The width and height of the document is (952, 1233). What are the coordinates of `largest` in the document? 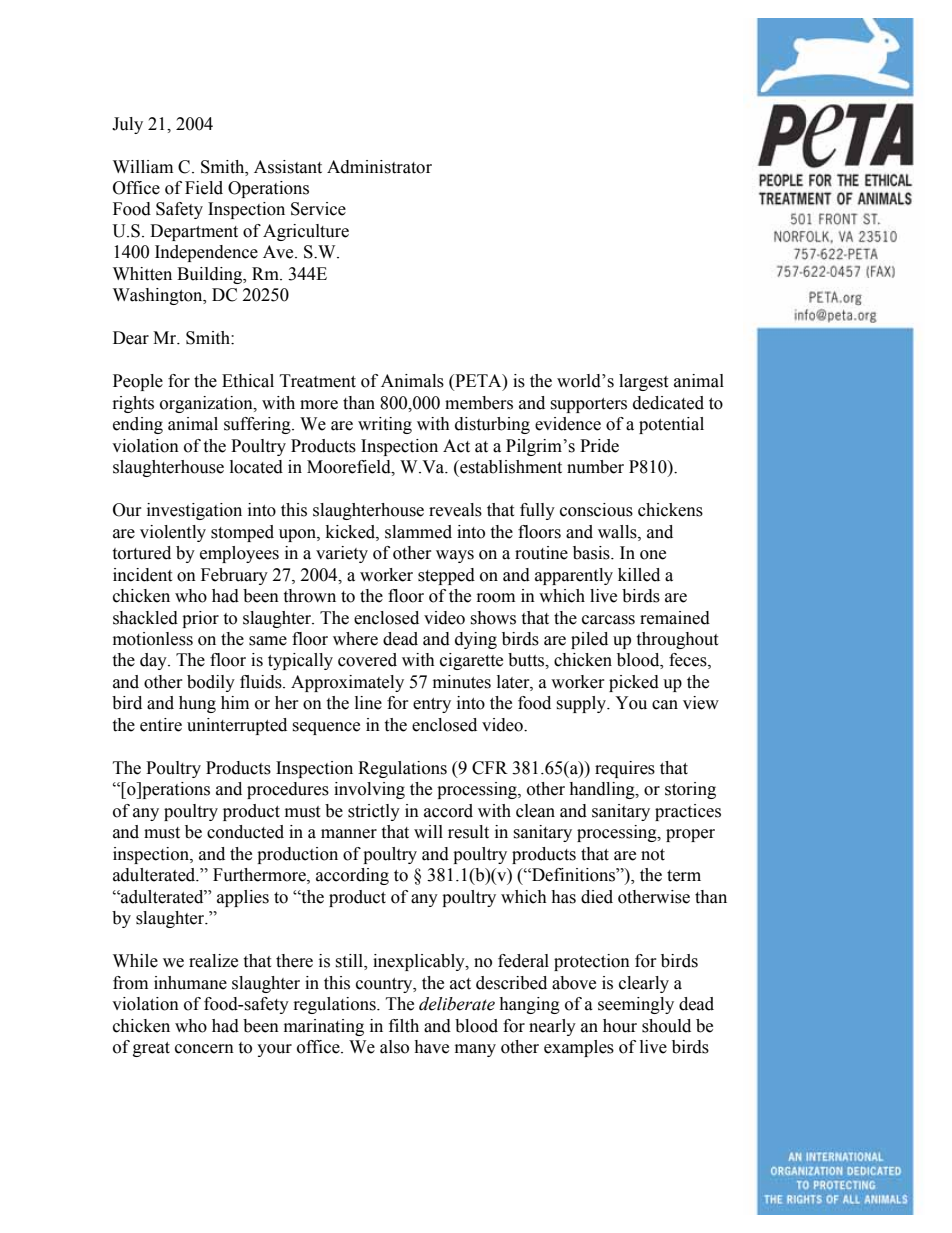 It's located at (643, 382).
